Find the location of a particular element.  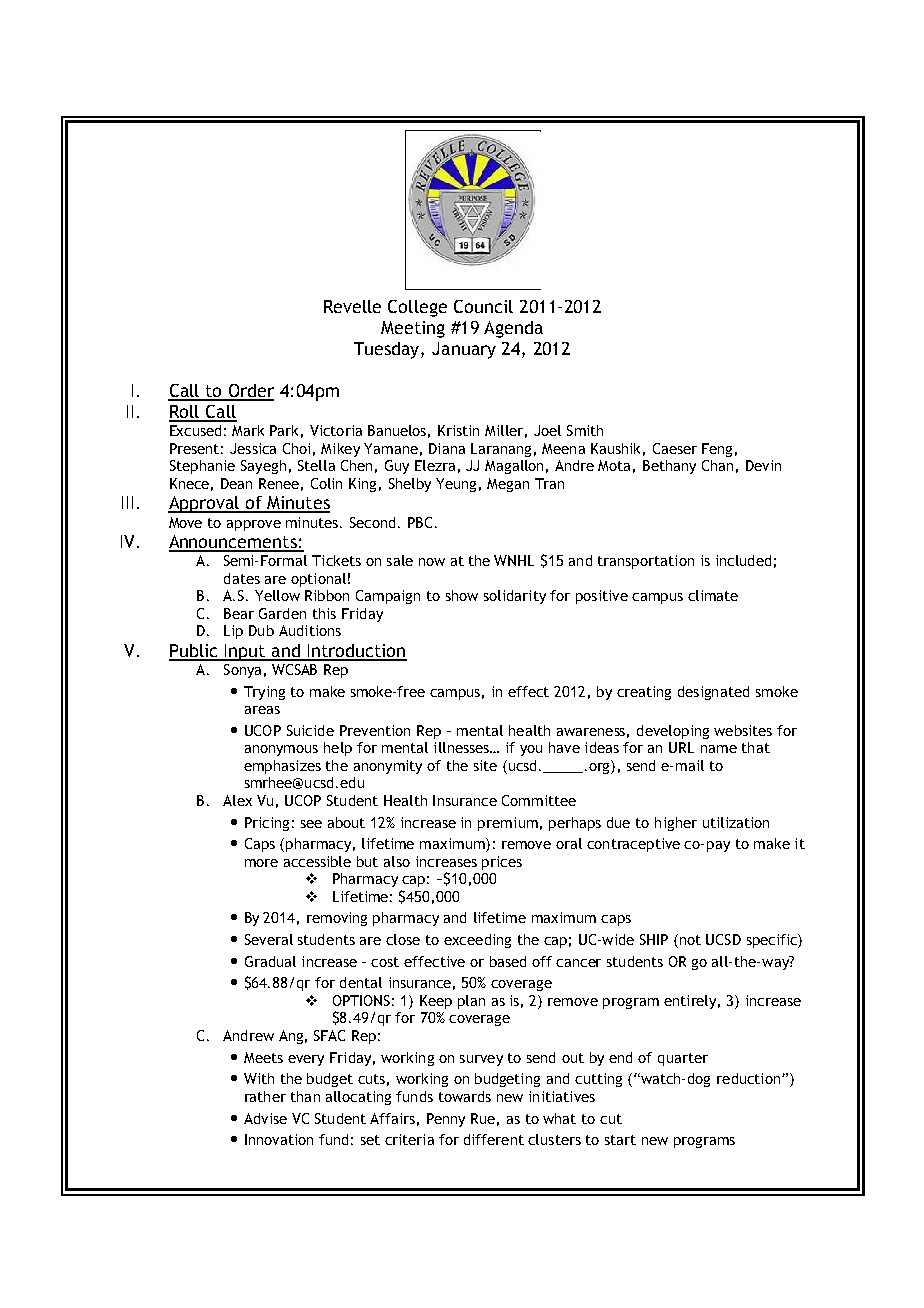

illnesses is located at coordinates (463, 747).
